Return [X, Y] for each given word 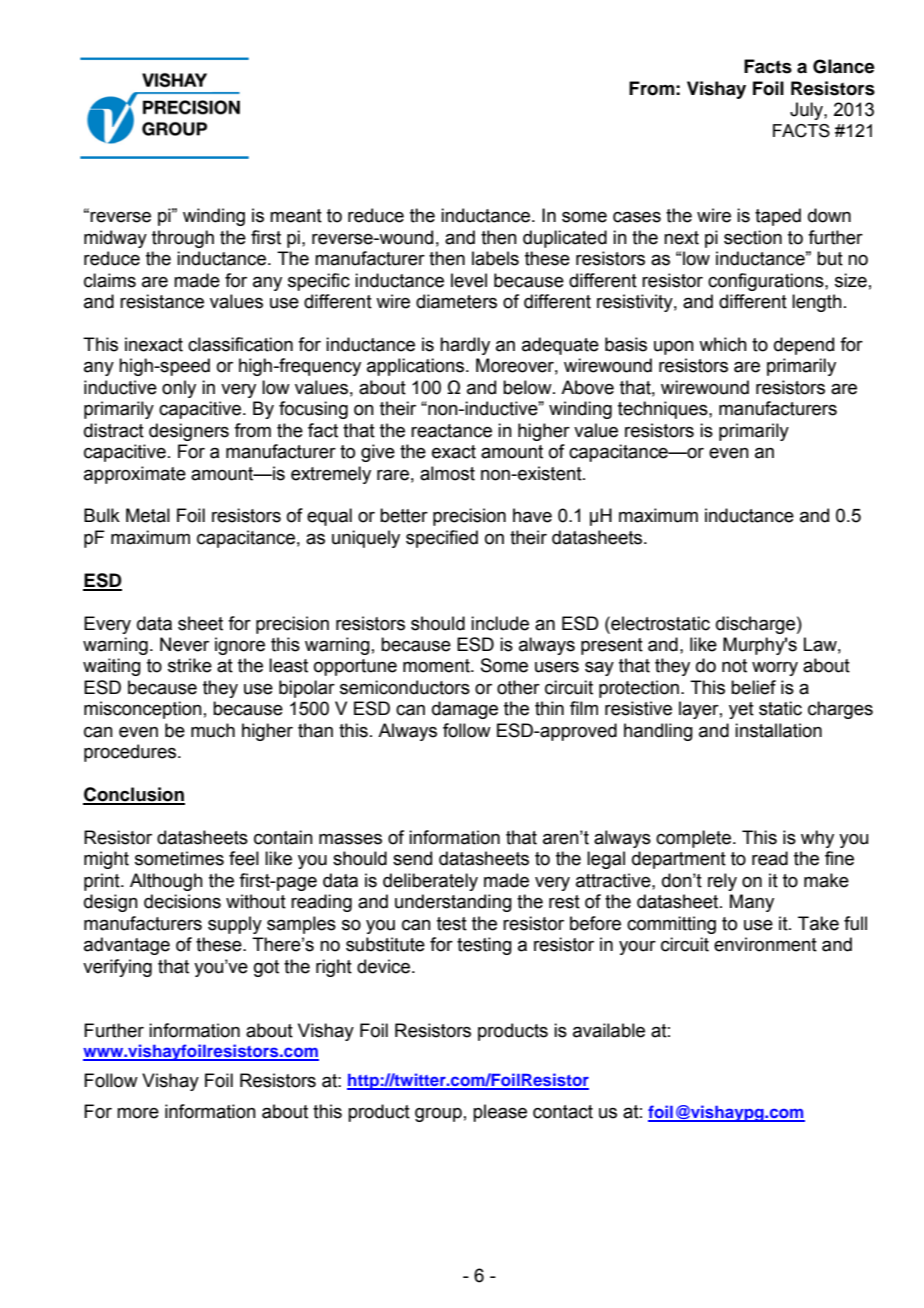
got [266, 968]
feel [244, 858]
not [734, 666]
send [412, 858]
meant [296, 216]
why [817, 839]
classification [240, 344]
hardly [465, 346]
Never [184, 644]
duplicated [565, 239]
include [500, 623]
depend [804, 346]
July [807, 111]
